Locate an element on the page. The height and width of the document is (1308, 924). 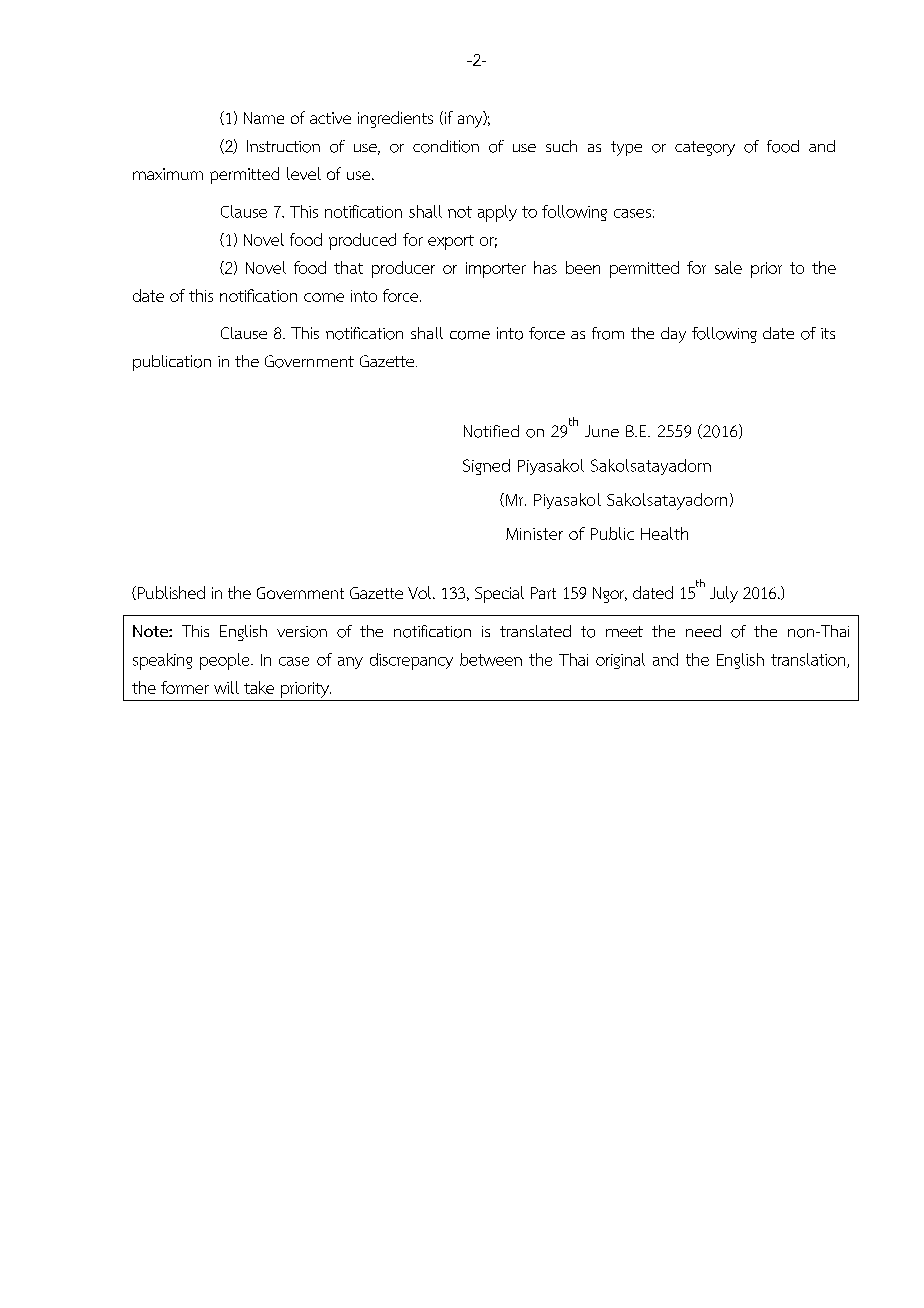
condition is located at coordinates (446, 146).
